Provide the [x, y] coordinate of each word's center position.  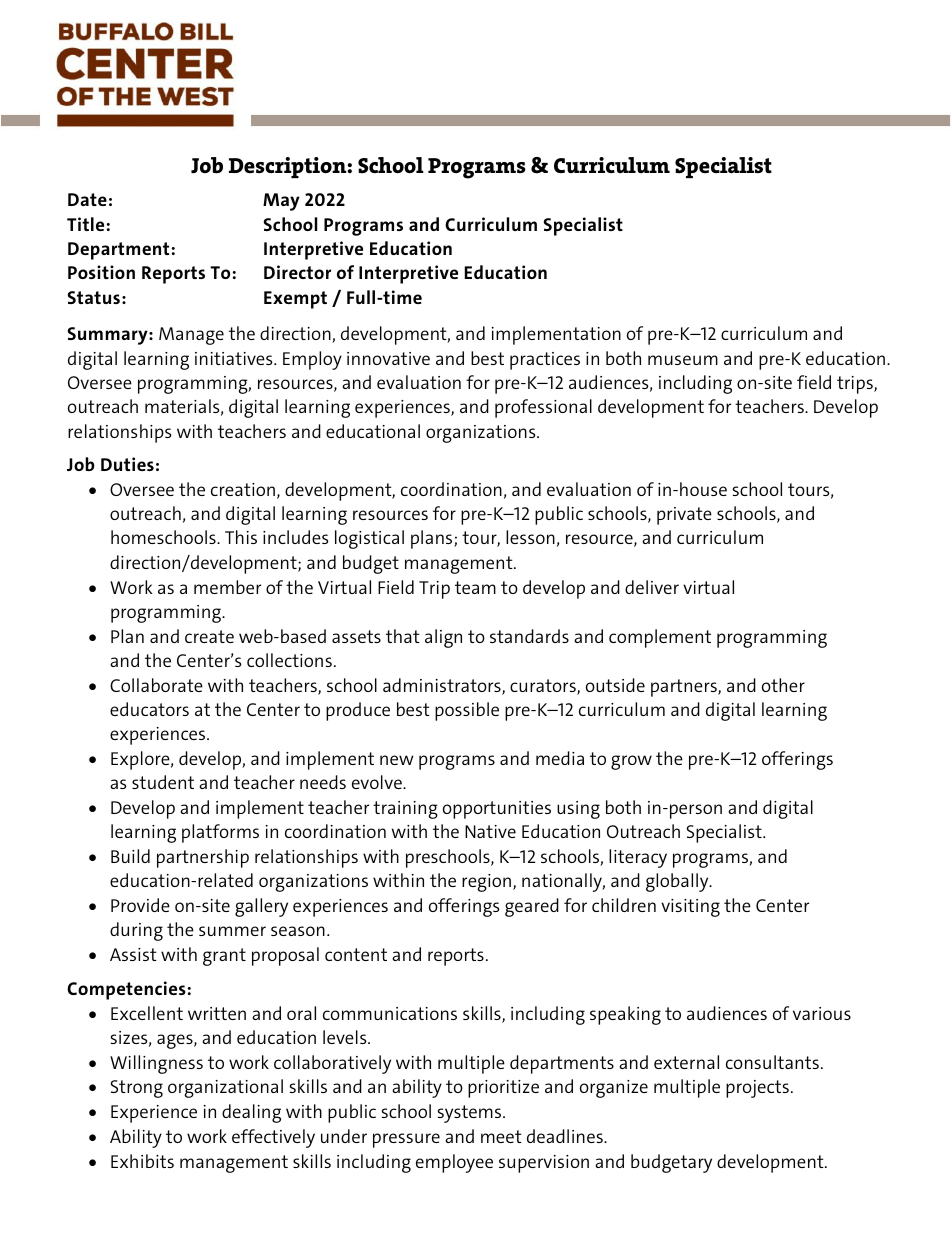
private [684, 516]
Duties [127, 464]
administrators [443, 686]
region [486, 883]
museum [683, 360]
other [783, 685]
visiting [690, 908]
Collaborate [156, 685]
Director [297, 272]
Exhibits [142, 1161]
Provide [140, 905]
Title [85, 224]
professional [543, 408]
